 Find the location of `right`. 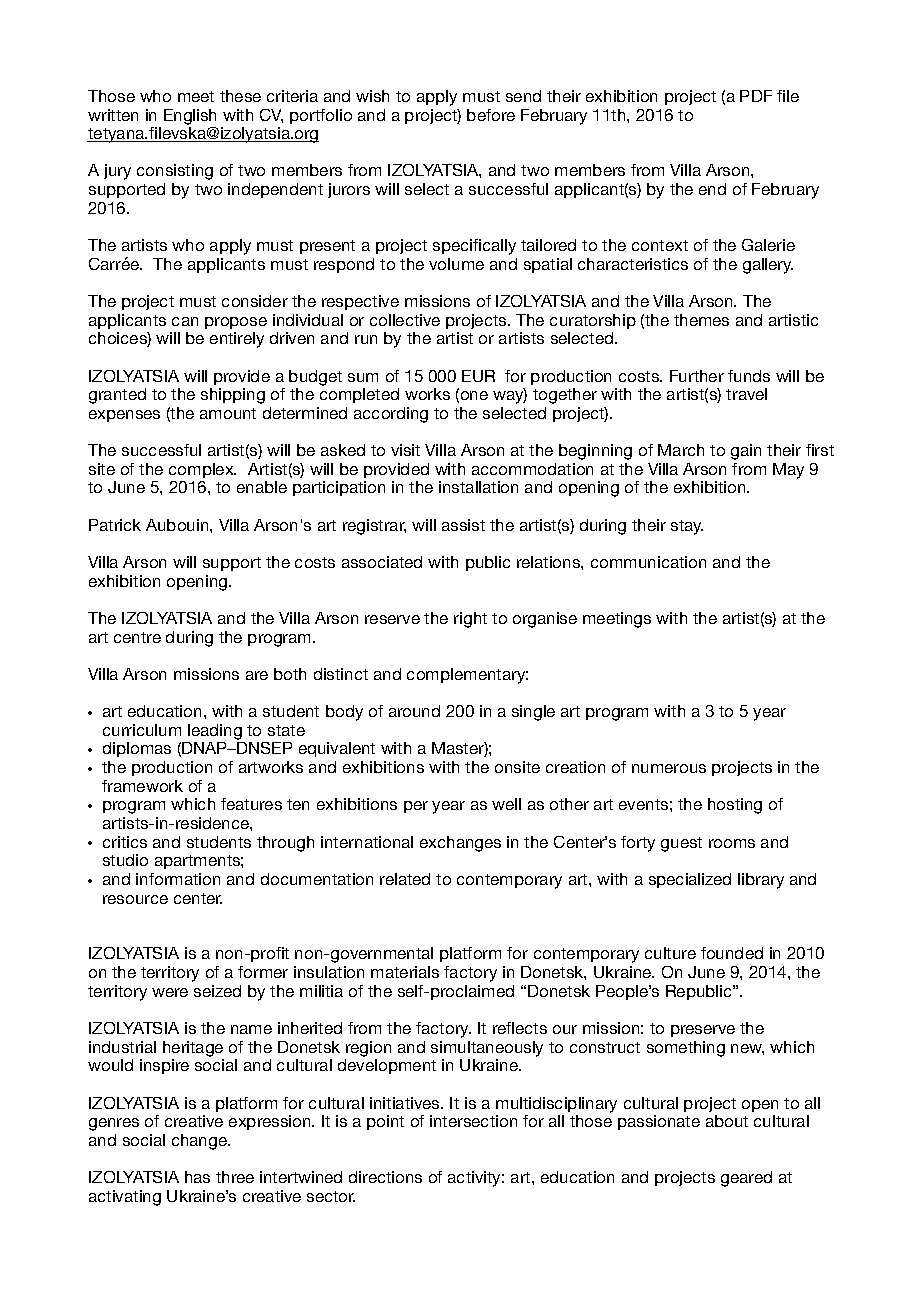

right is located at coordinates (470, 620).
